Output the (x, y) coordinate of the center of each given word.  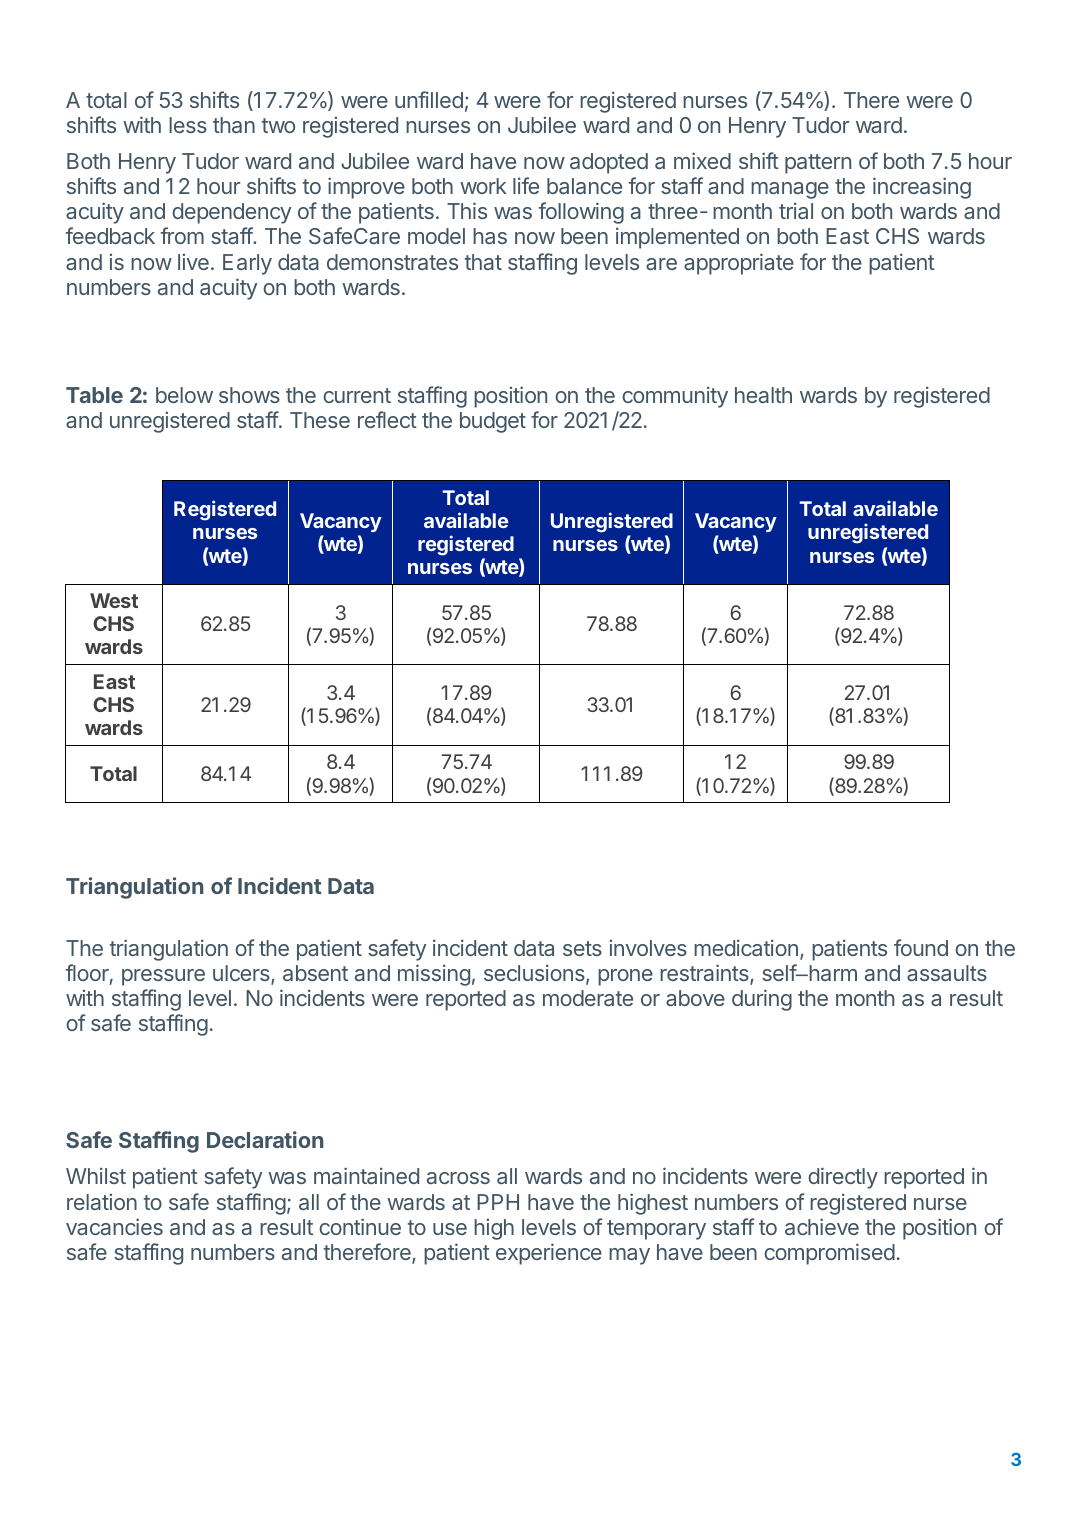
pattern (818, 164)
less (188, 125)
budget (493, 422)
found (921, 947)
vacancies (114, 1226)
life (526, 185)
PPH (498, 1202)
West (114, 600)
